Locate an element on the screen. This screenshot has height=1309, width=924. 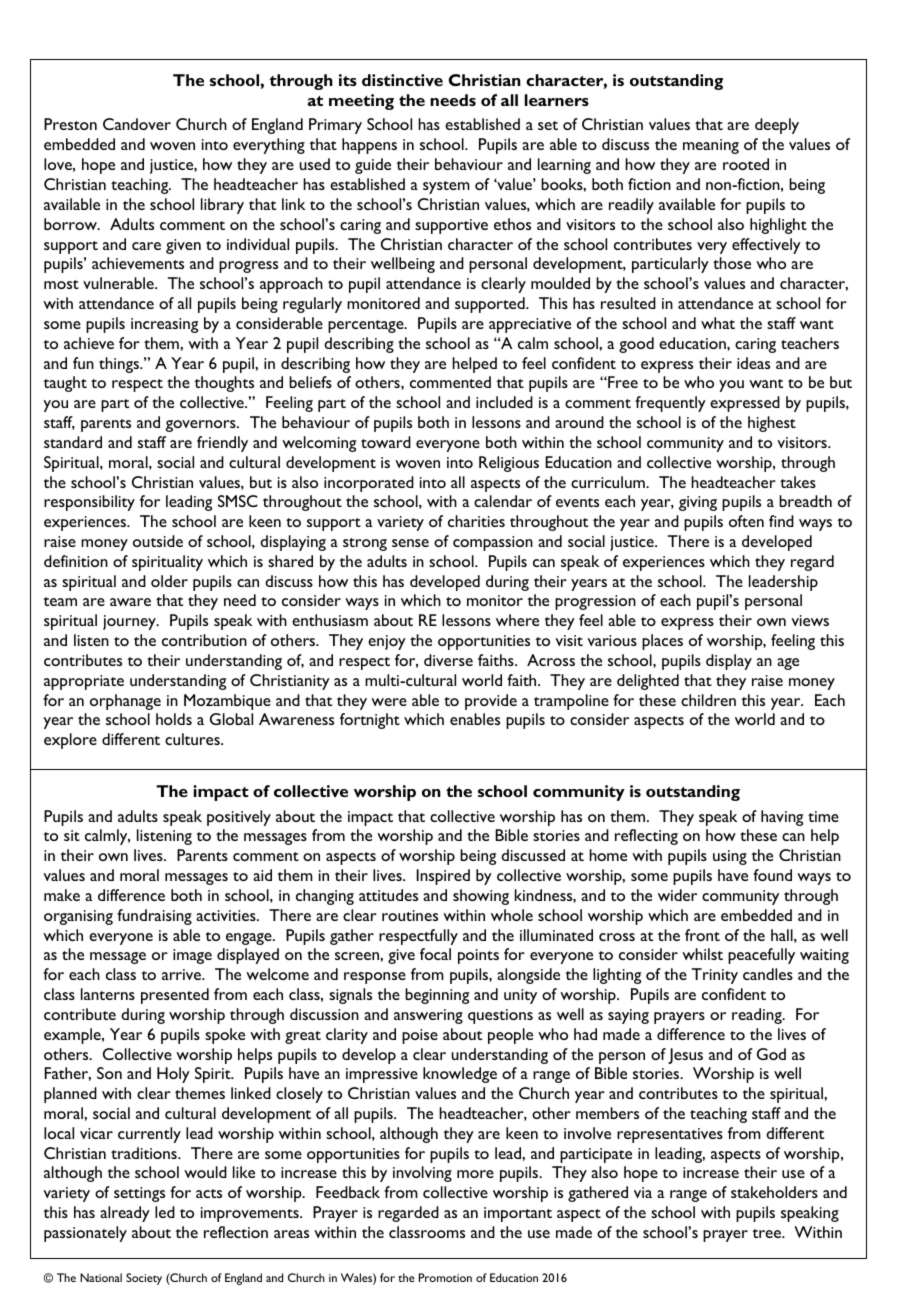
Trinity is located at coordinates (715, 976).
